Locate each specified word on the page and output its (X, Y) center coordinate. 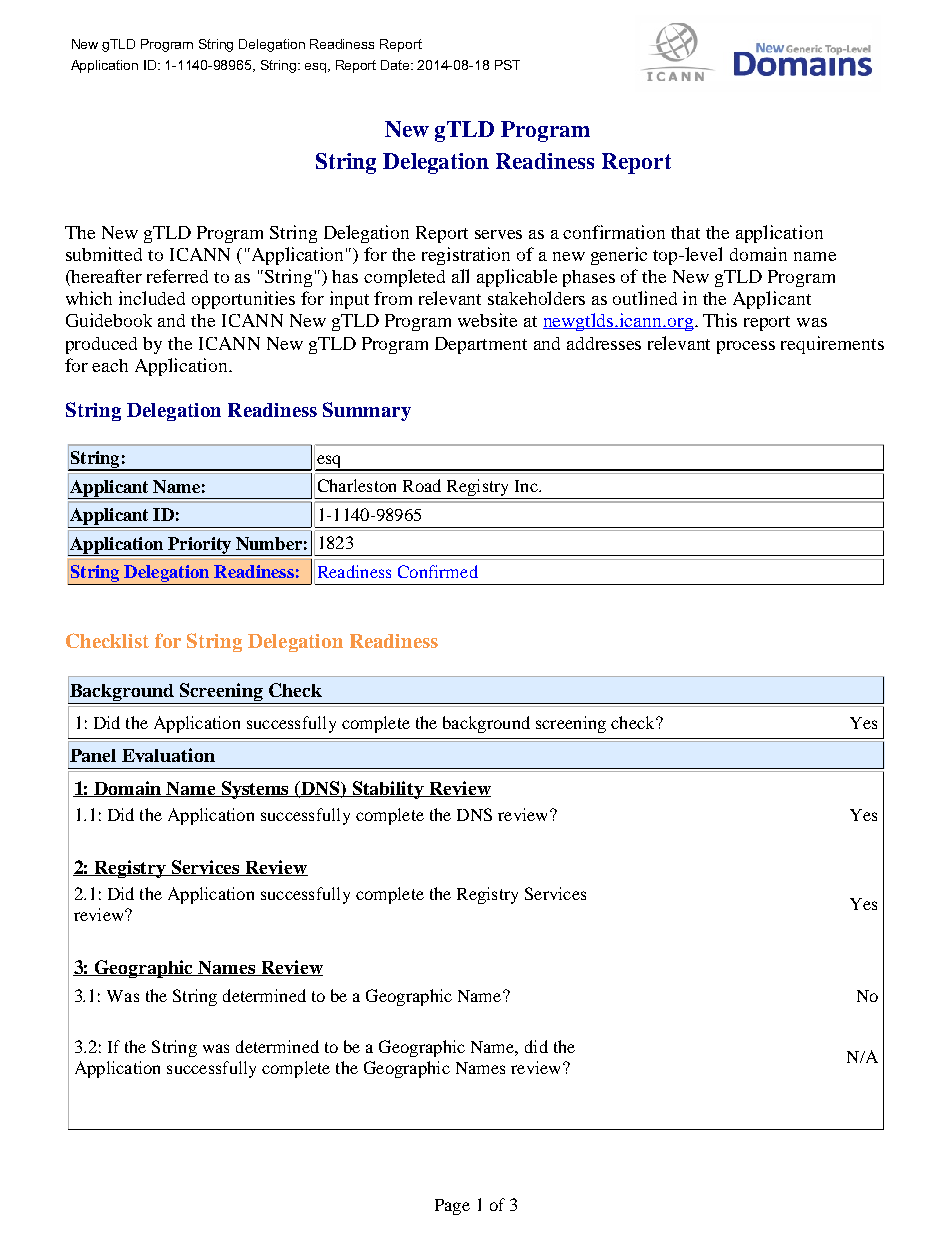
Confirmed (438, 571)
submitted (104, 254)
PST (507, 65)
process (746, 347)
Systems (256, 790)
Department (481, 345)
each (110, 365)
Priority (199, 546)
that (685, 232)
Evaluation (168, 755)
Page (452, 1207)
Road (422, 485)
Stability (388, 790)
